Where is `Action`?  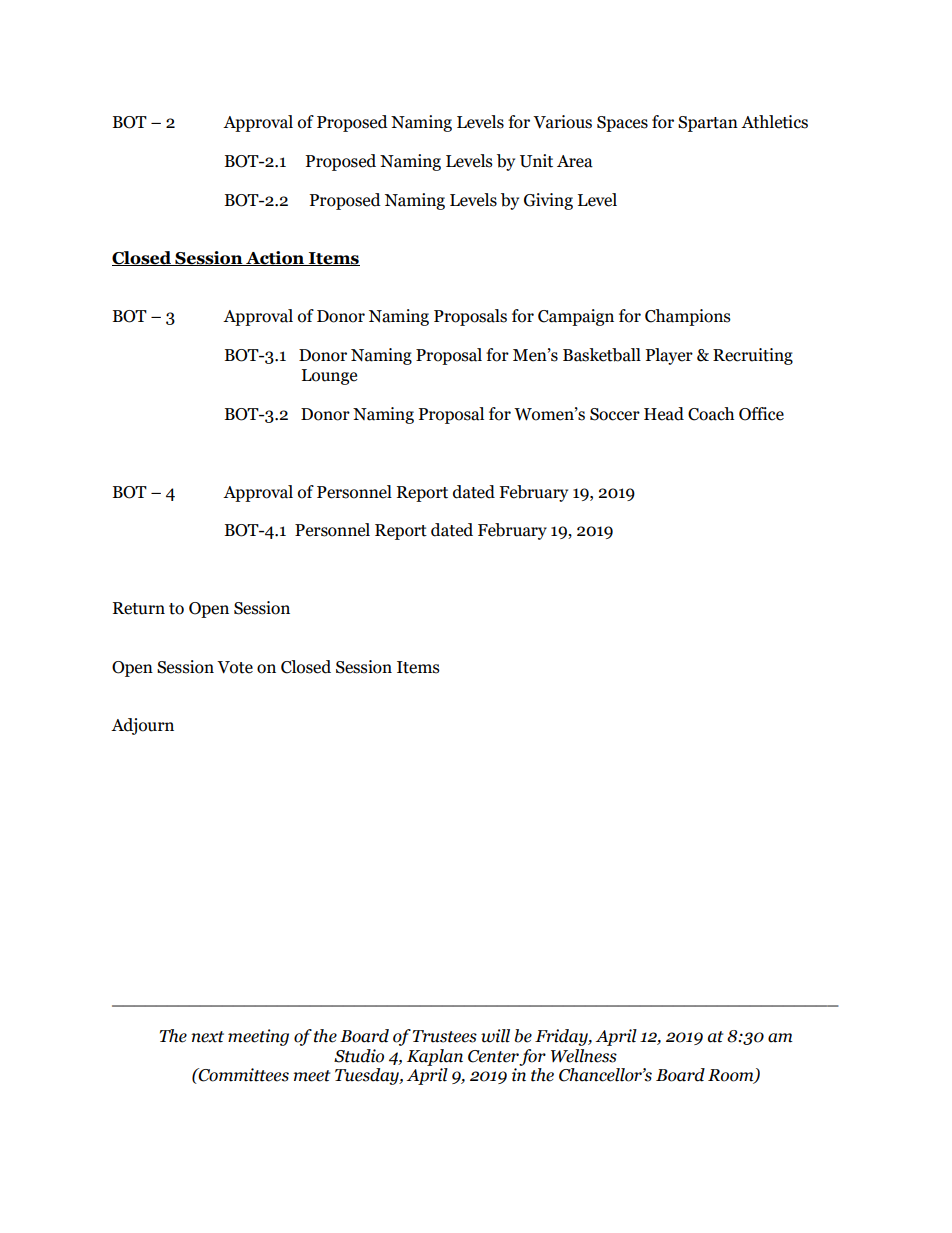 Action is located at coordinates (275, 258).
